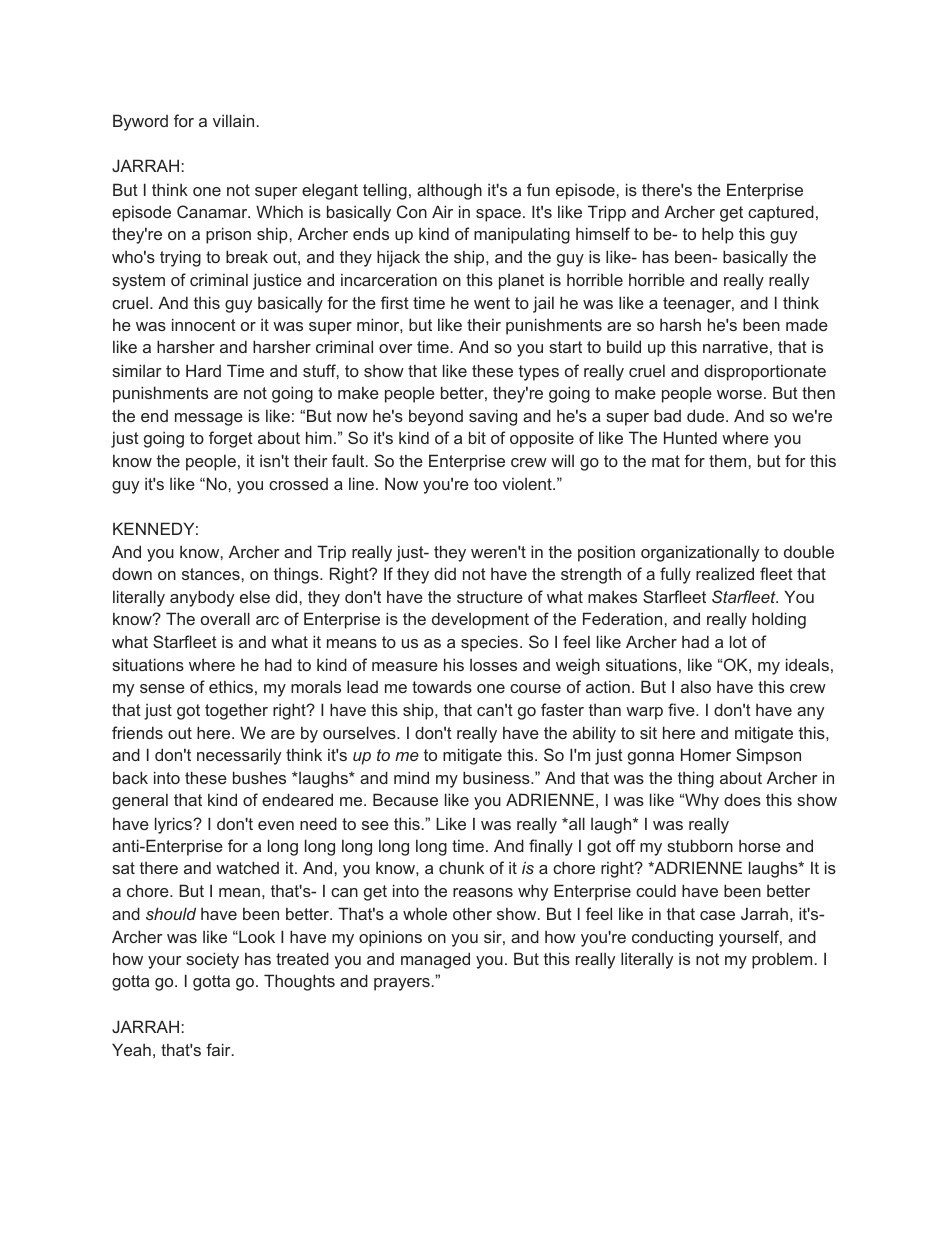 The width and height of the image is (952, 1233). Describe the element at coordinates (485, 484) in the image. I see `too` at that location.
